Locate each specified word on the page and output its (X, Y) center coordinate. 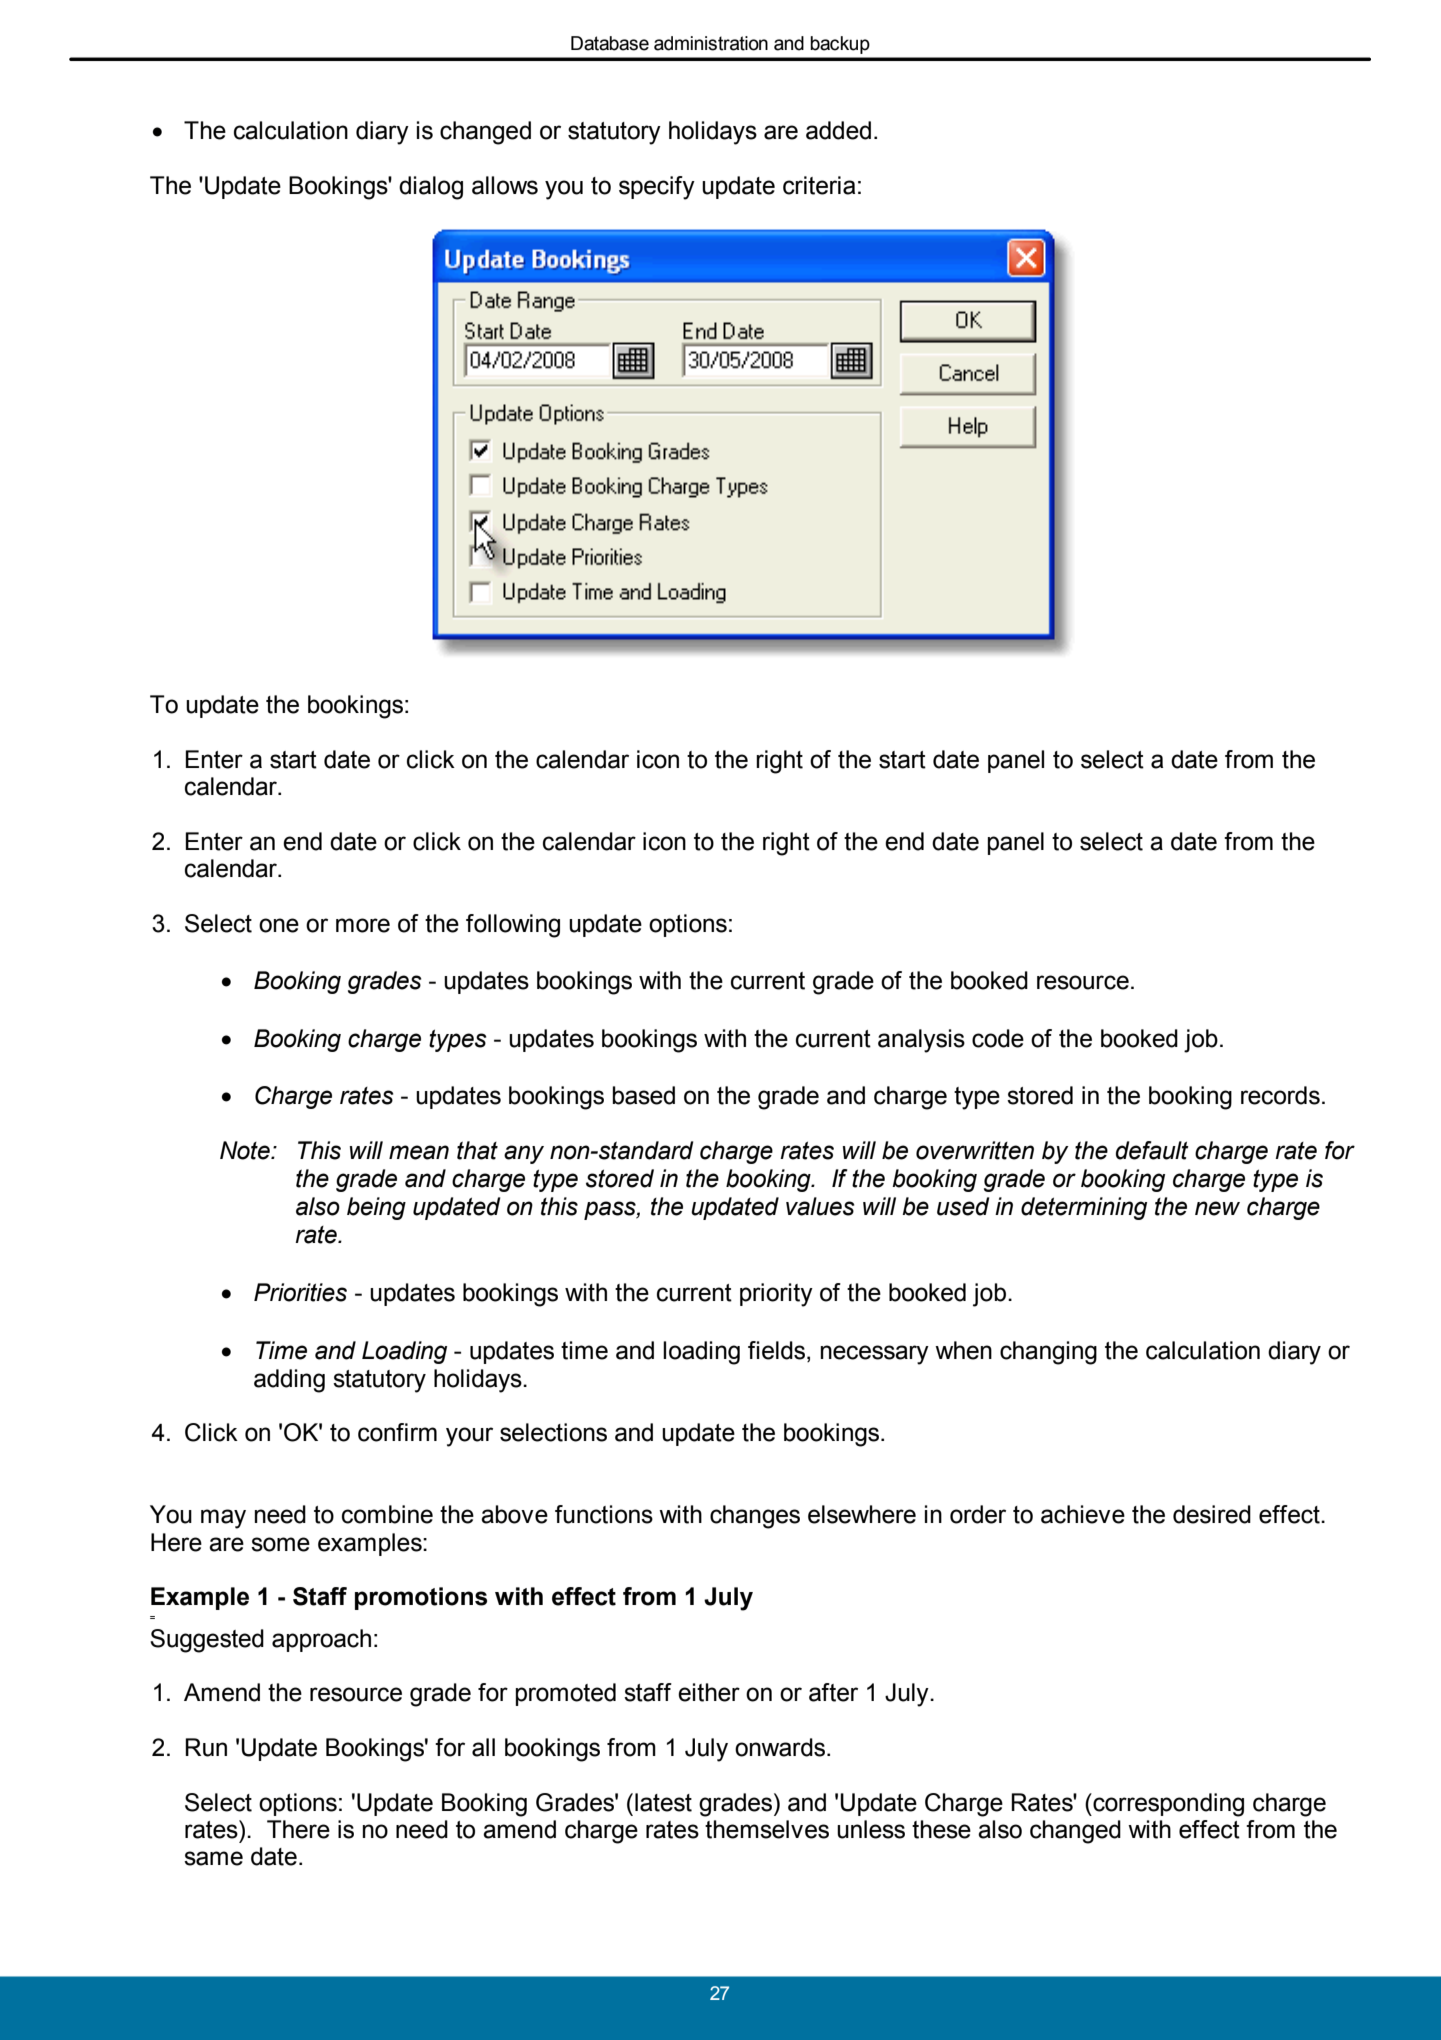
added (838, 130)
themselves (767, 1829)
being (376, 1208)
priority (776, 1295)
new (1217, 1208)
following (513, 926)
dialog (431, 188)
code (998, 1038)
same (213, 1858)
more (363, 925)
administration (711, 43)
